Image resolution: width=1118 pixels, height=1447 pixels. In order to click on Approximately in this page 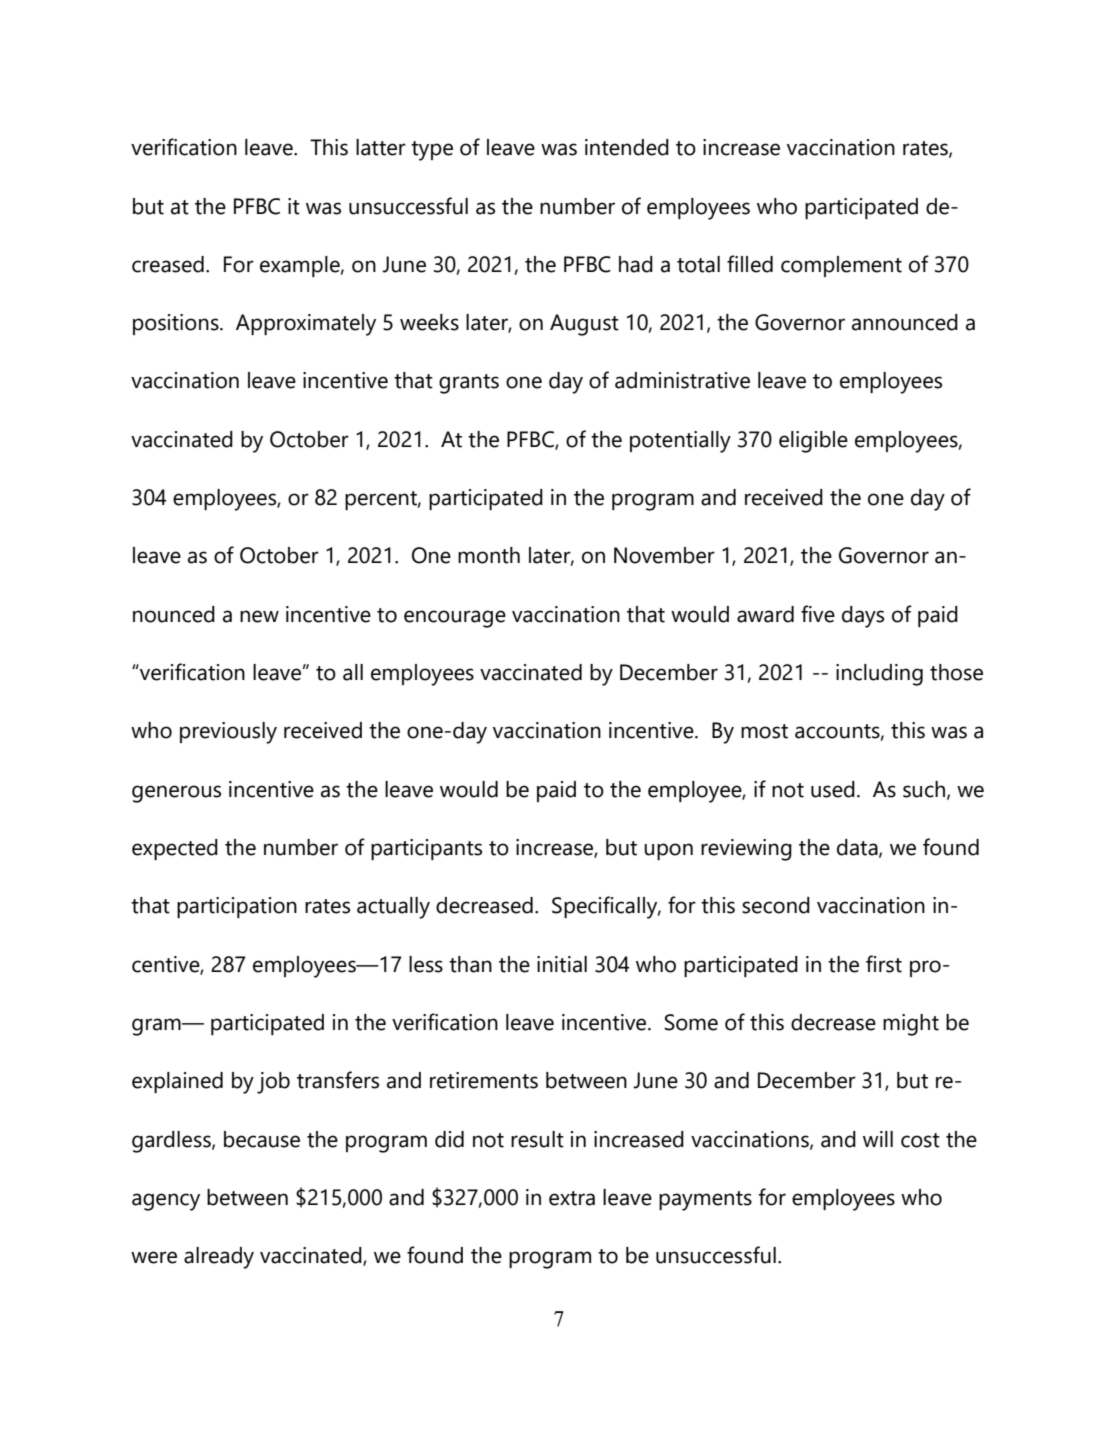, I will do `click(306, 325)`.
